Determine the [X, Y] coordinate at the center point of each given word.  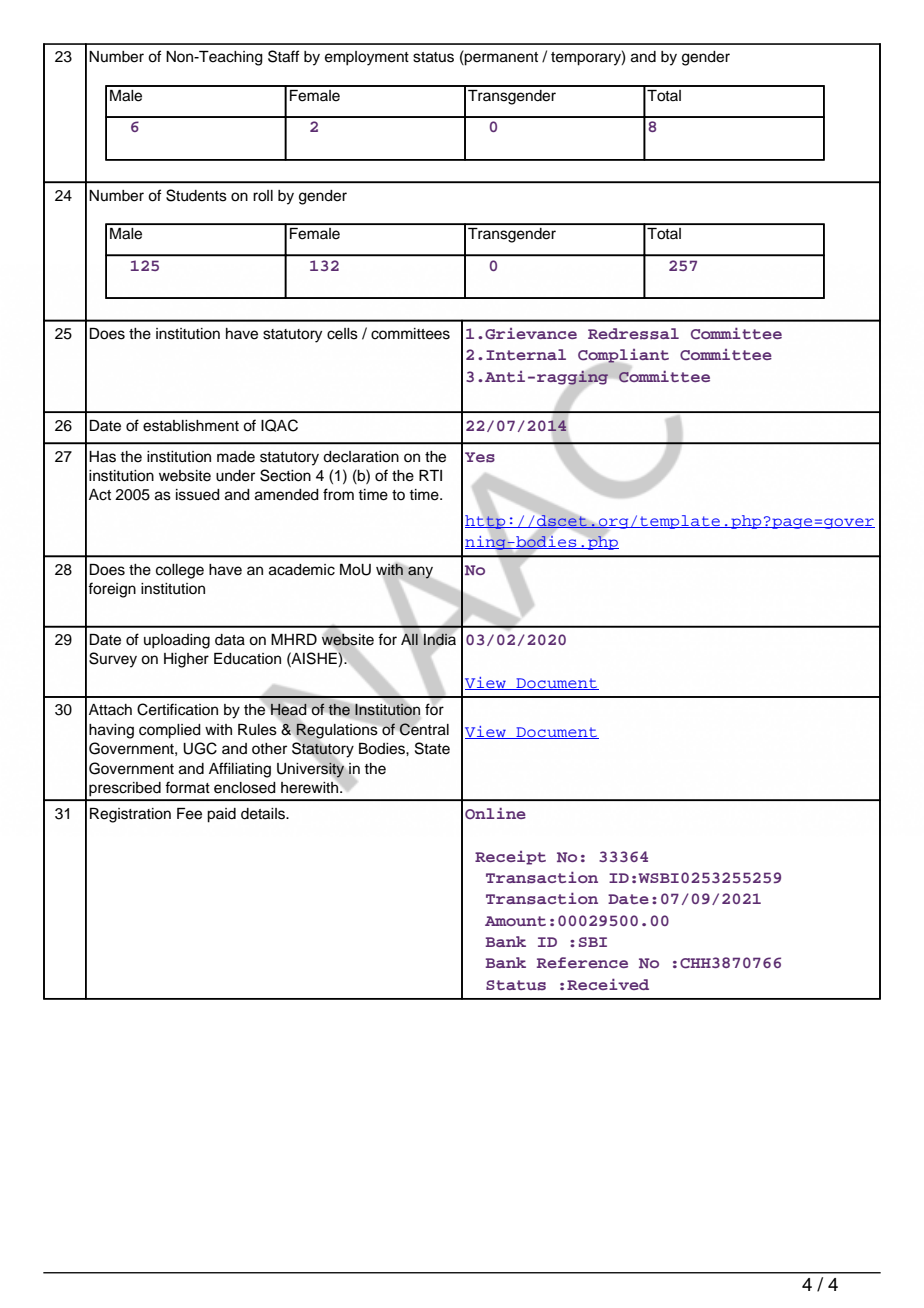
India [439, 639]
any [420, 572]
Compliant [623, 357]
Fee [189, 814]
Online [495, 813]
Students [196, 195]
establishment [191, 426]
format [187, 787]
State [432, 748]
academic [302, 570]
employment [367, 58]
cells [342, 334]
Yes [480, 457]
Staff [283, 56]
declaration [361, 457]
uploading [177, 641]
